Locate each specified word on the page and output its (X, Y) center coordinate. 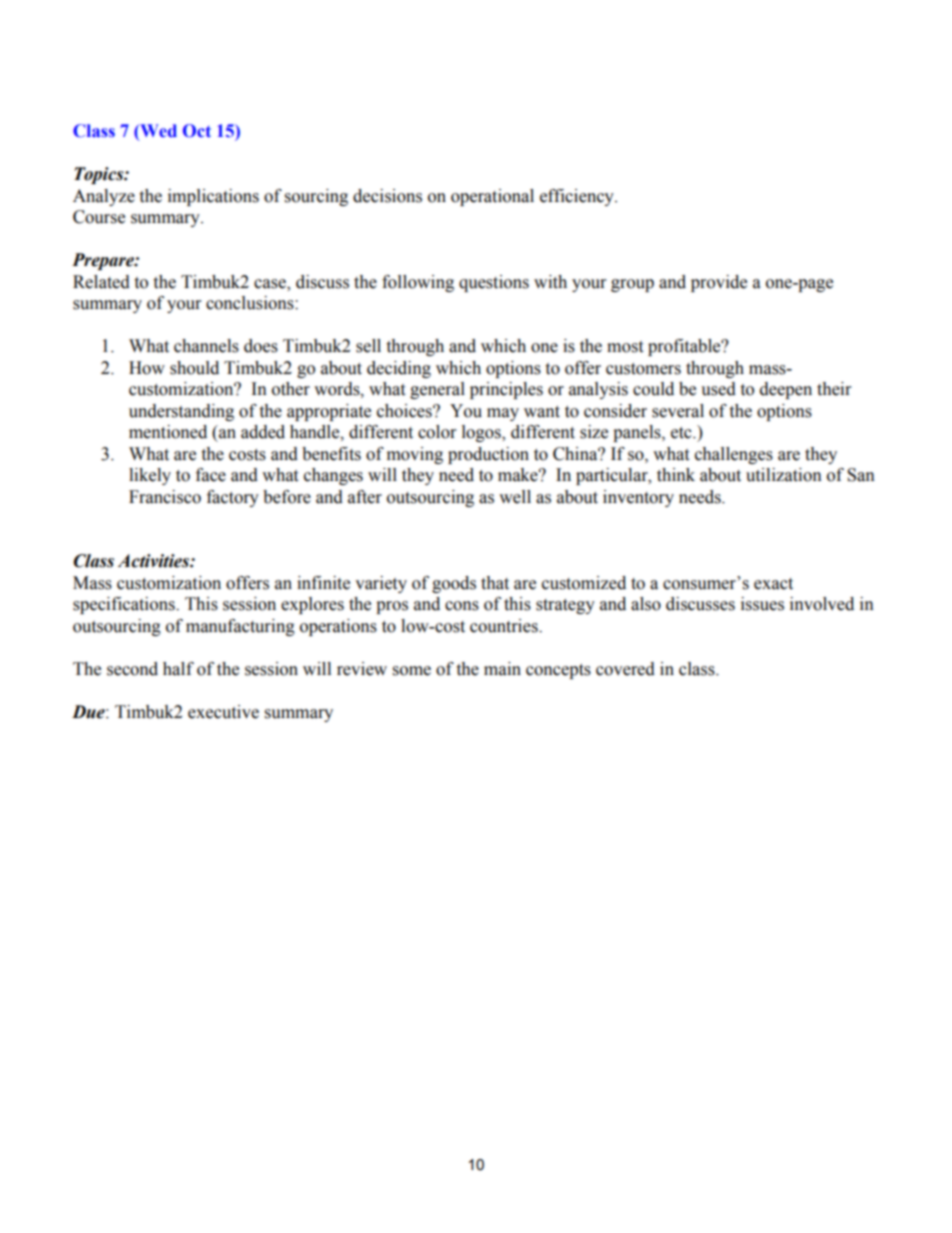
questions (494, 283)
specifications (125, 605)
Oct (197, 131)
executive (223, 712)
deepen (786, 390)
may (503, 414)
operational (492, 197)
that (495, 583)
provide (719, 283)
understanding (181, 412)
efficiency (578, 197)
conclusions (251, 303)
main (502, 669)
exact (773, 584)
